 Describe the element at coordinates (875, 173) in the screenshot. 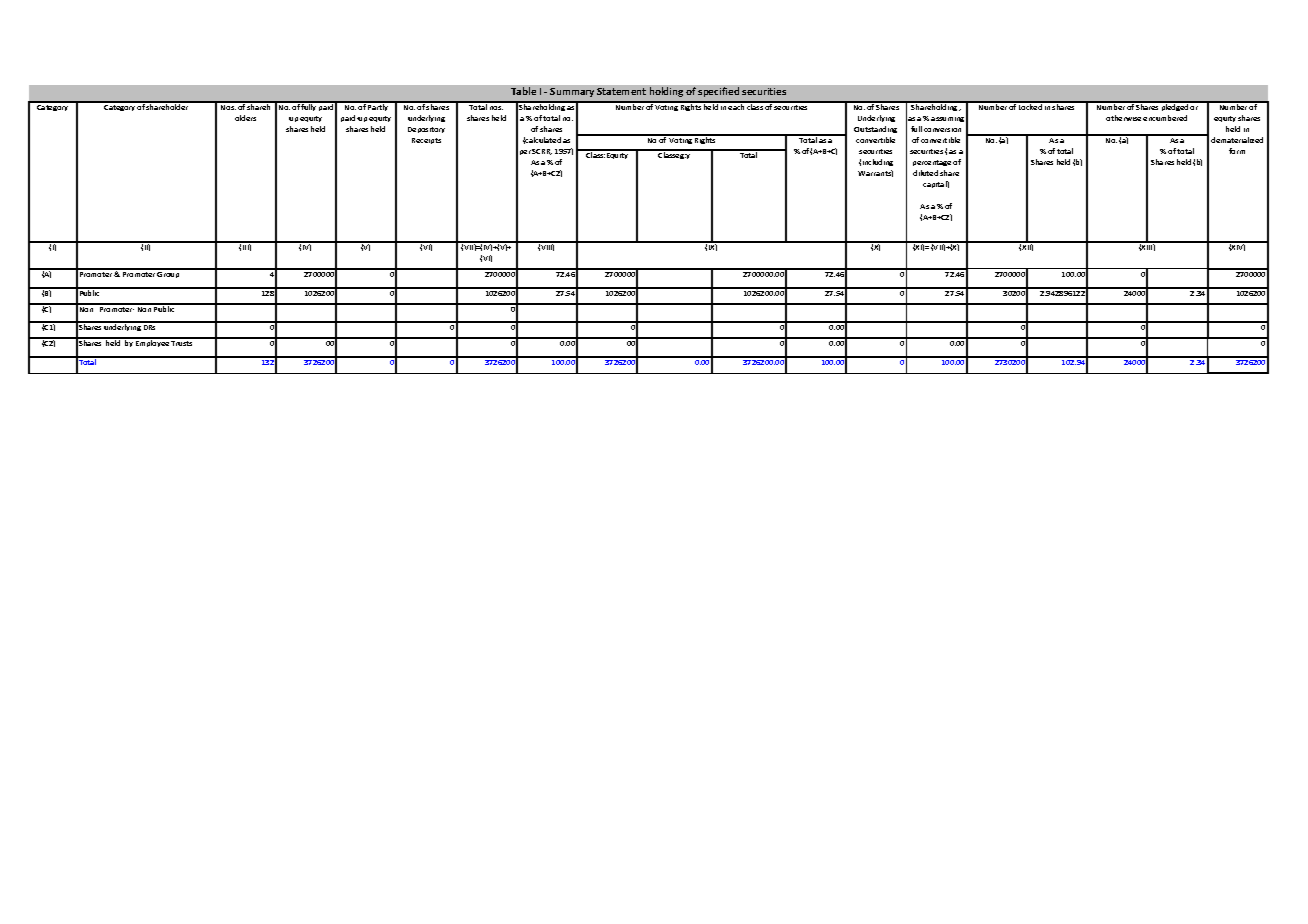

I see `Warrants` at that location.
